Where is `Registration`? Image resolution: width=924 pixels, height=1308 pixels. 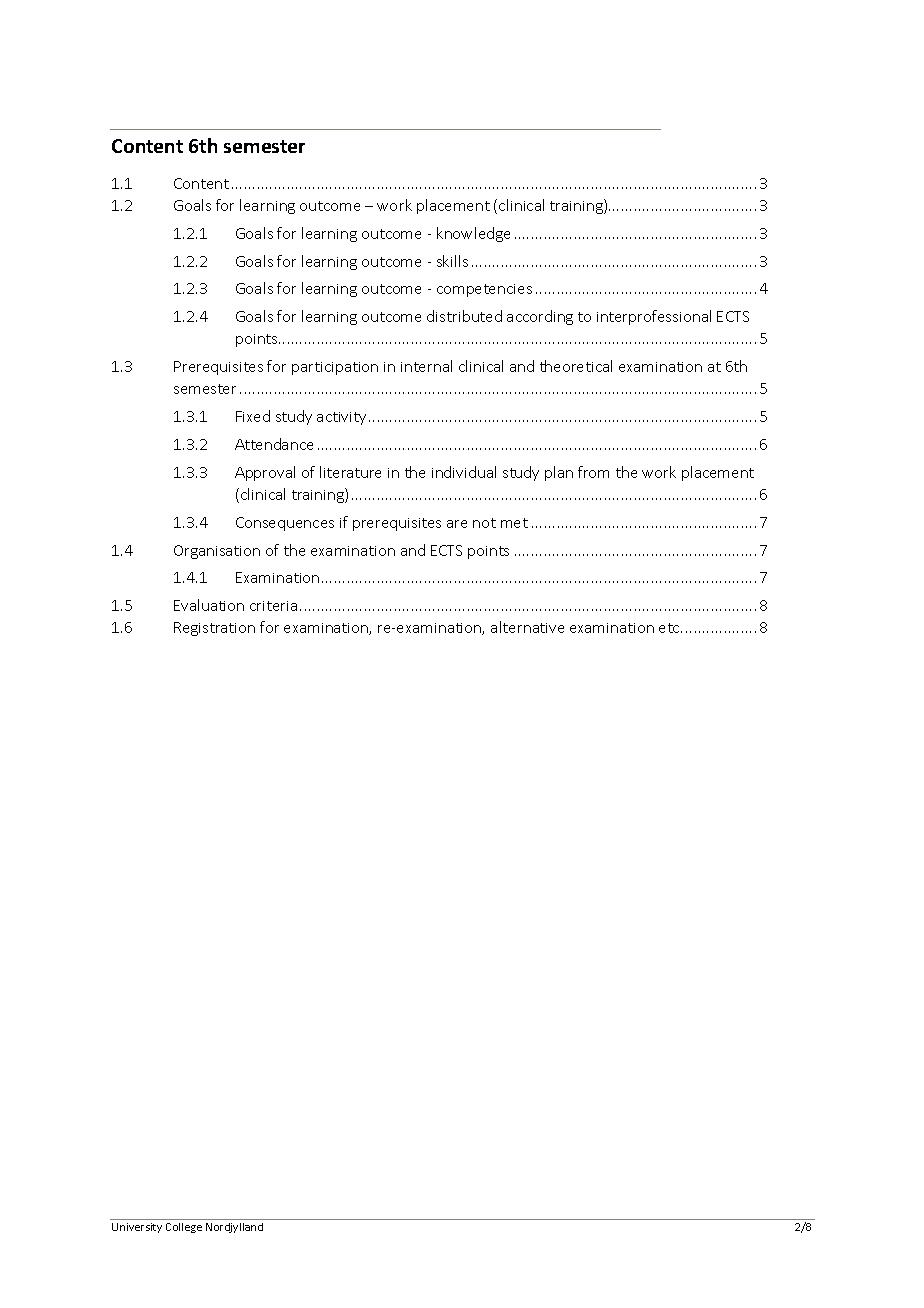
Registration is located at coordinates (214, 629).
